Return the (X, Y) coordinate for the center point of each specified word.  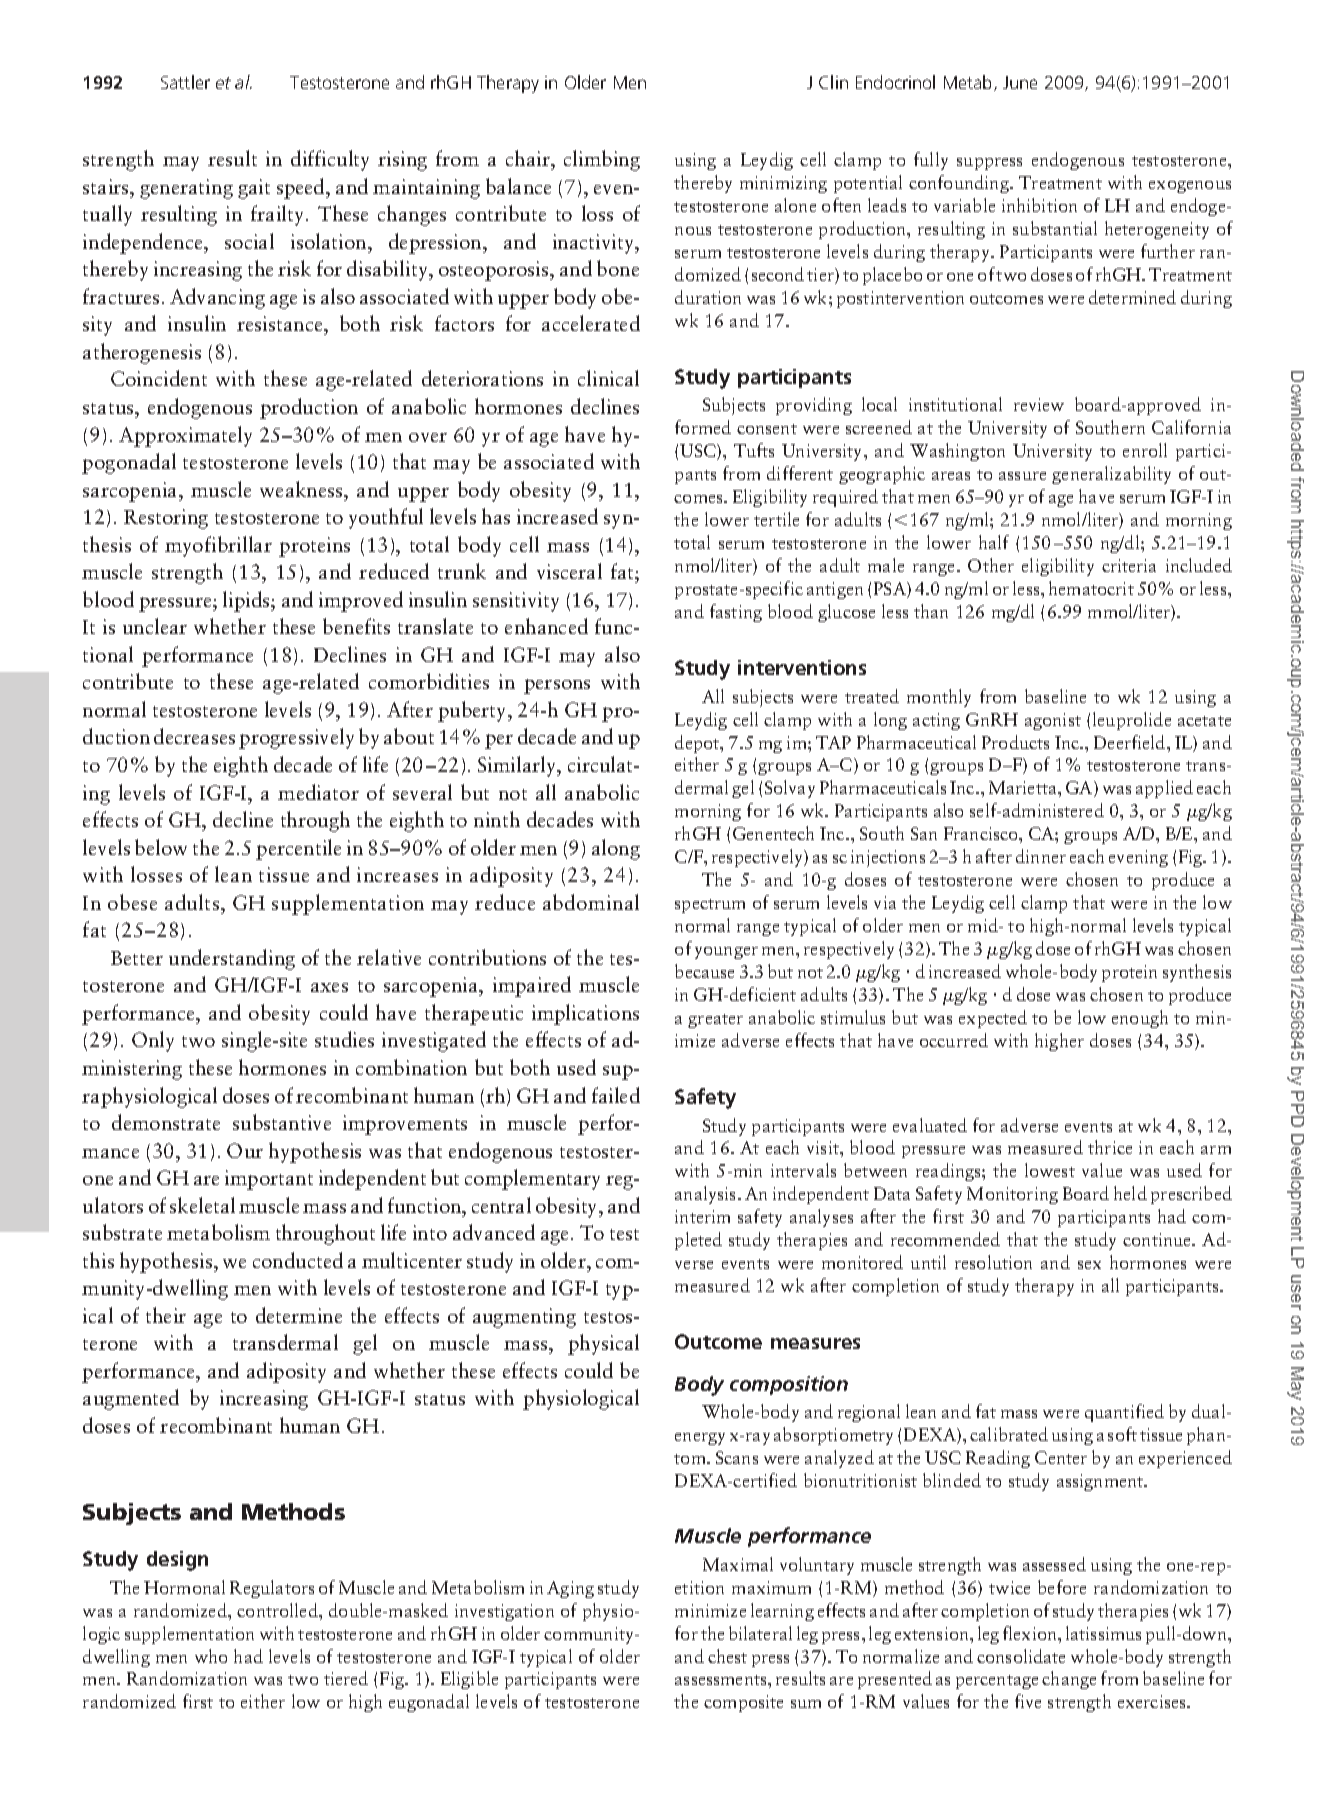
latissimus (1103, 1633)
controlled (278, 1610)
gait (254, 189)
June (1020, 82)
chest (727, 1656)
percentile (298, 849)
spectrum (710, 906)
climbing (602, 160)
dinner (1041, 856)
